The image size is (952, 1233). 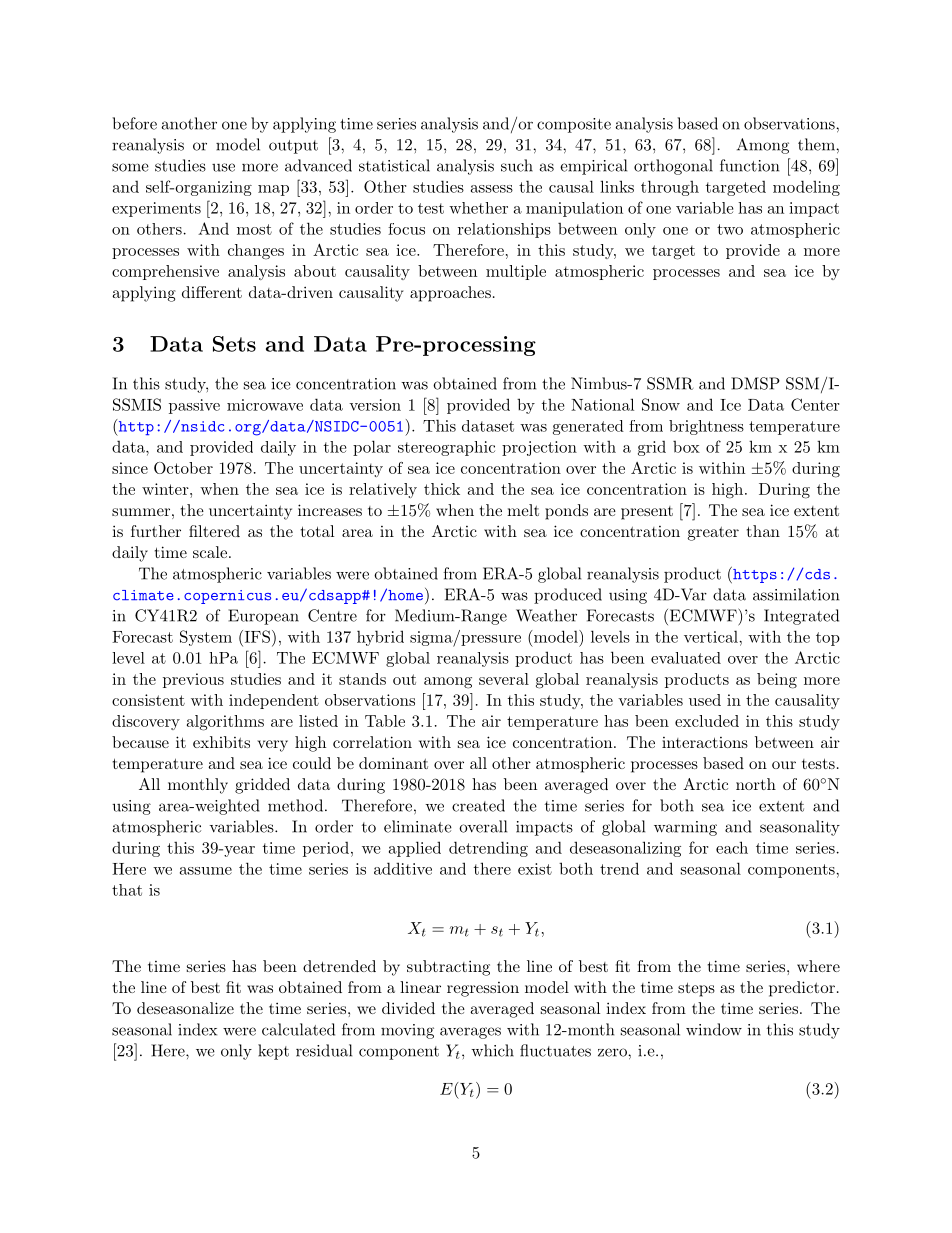 I want to click on such, so click(x=517, y=165).
